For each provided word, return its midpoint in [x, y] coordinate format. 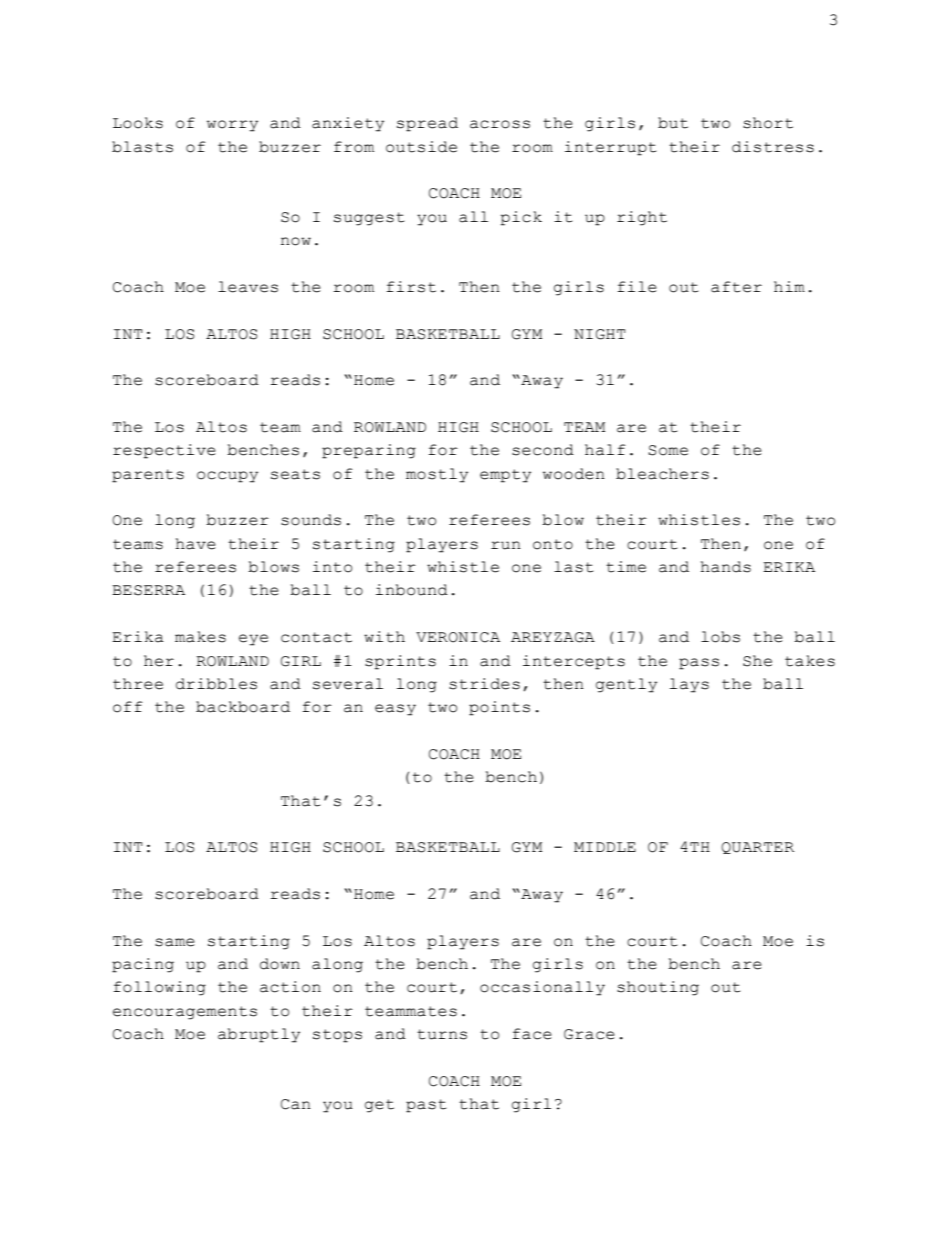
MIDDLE [605, 847]
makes [200, 637]
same [175, 942]
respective [164, 451]
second [543, 450]
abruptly [259, 1035]
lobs [720, 637]
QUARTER [757, 848]
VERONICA [458, 637]
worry [232, 126]
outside [421, 147]
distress [773, 147]
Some [668, 450]
